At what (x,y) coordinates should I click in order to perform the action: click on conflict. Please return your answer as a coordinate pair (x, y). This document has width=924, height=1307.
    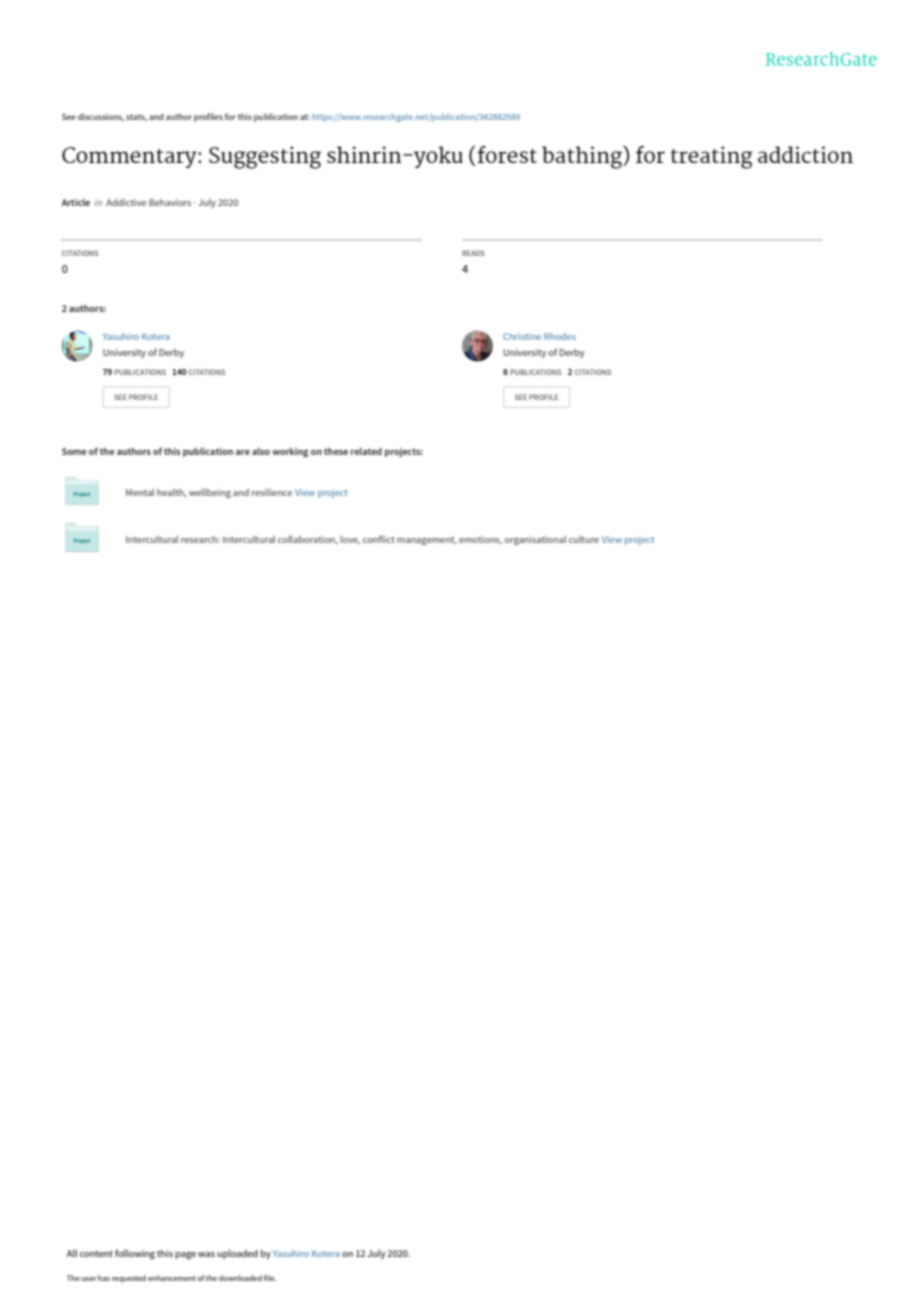
    Looking at the image, I should click on (379, 539).
